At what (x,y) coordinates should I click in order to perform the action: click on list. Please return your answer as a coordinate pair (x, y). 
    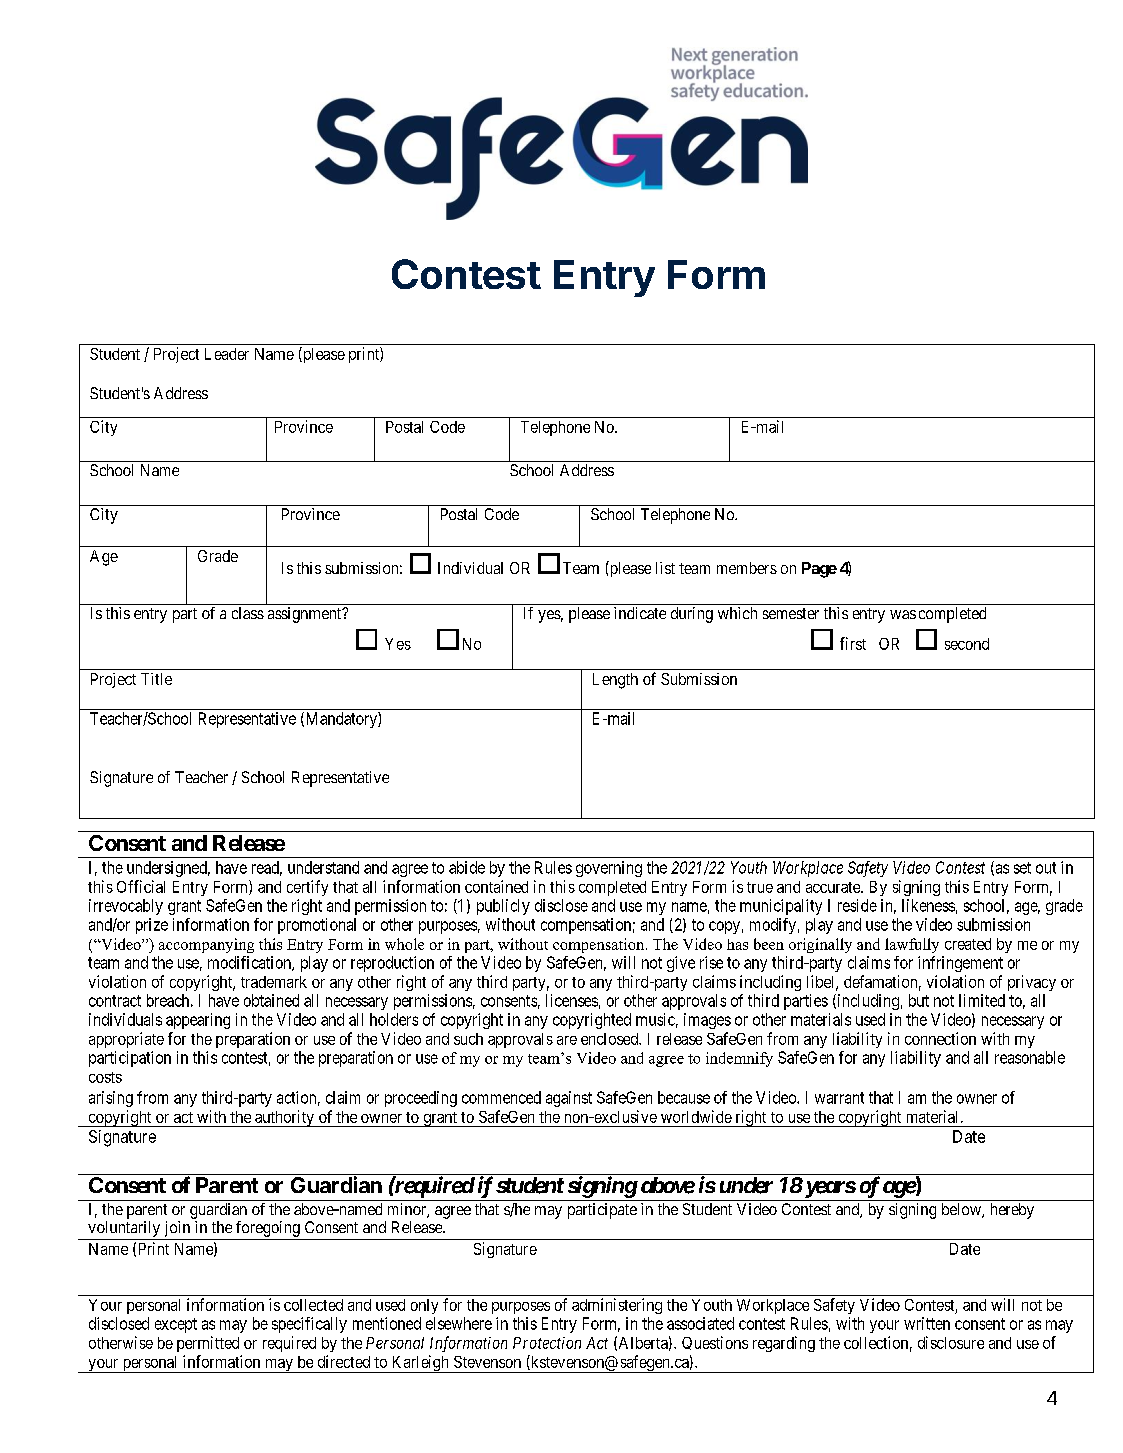
    Looking at the image, I should click on (665, 568).
